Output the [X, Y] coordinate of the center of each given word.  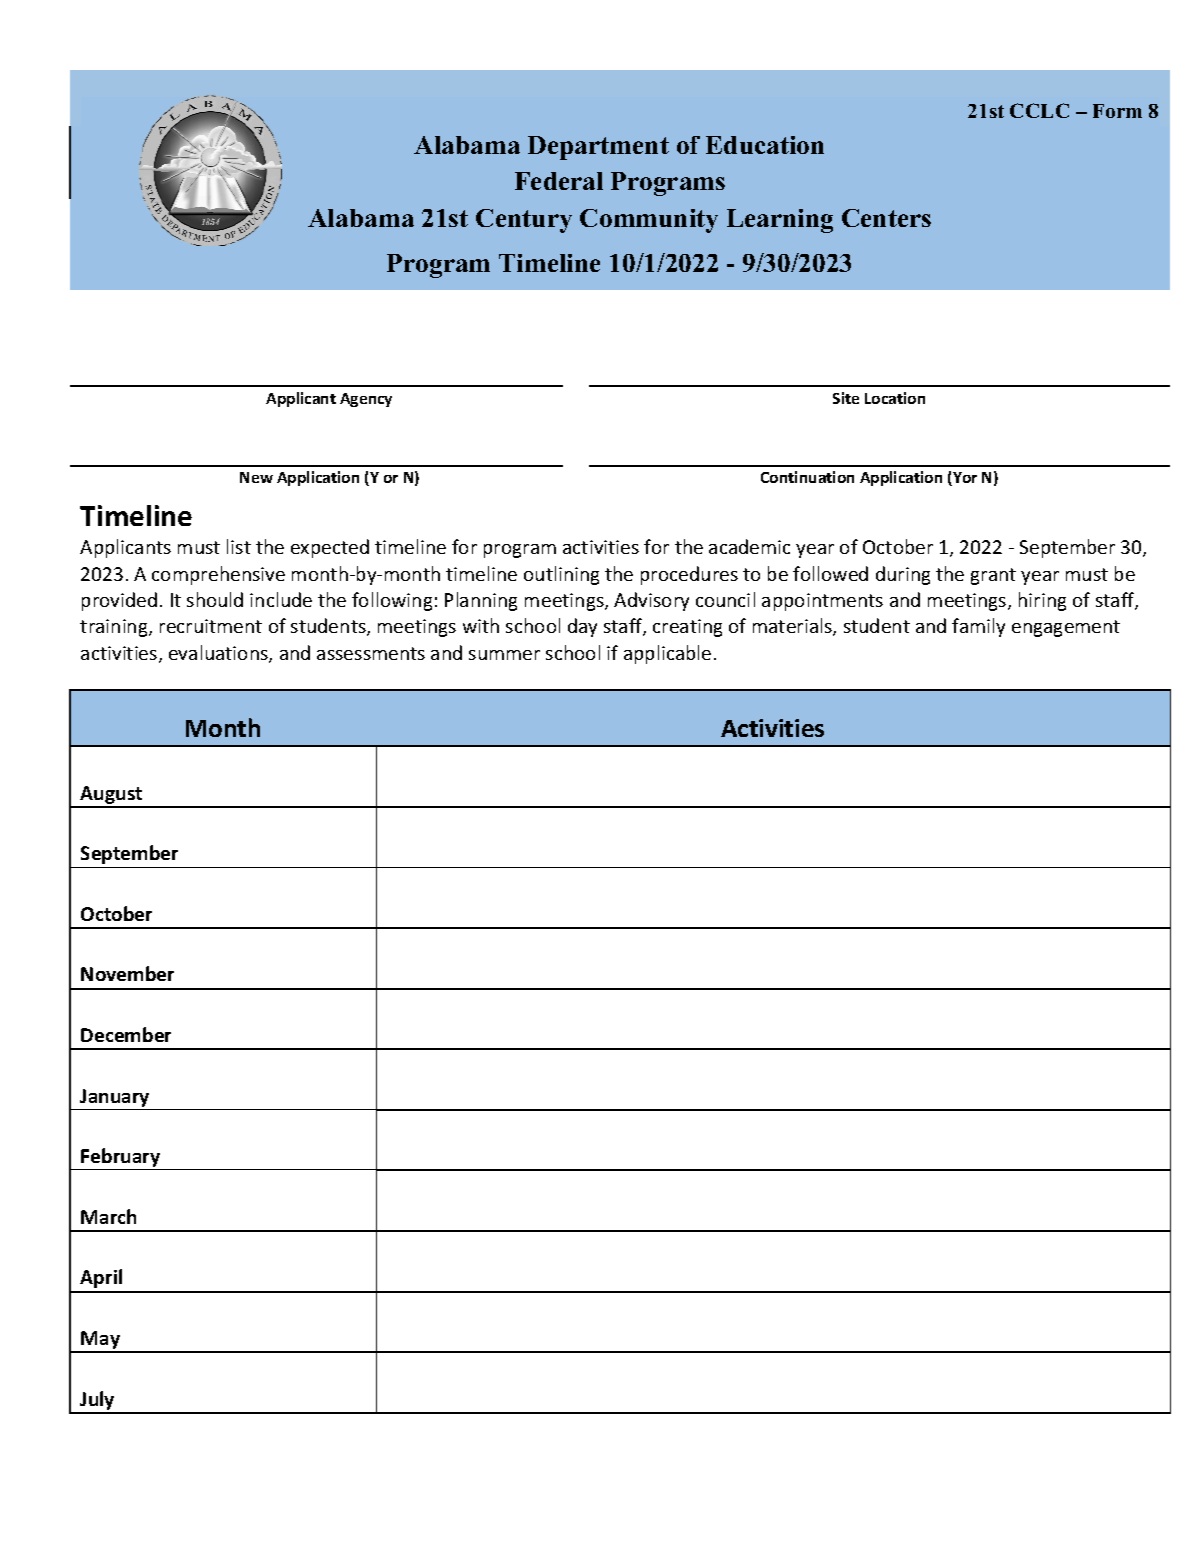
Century [524, 221]
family [978, 627]
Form [1117, 111]
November [127, 973]
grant [993, 576]
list [239, 546]
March [108, 1216]
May [101, 1341]
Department [598, 148]
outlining [561, 575]
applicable [667, 654]
